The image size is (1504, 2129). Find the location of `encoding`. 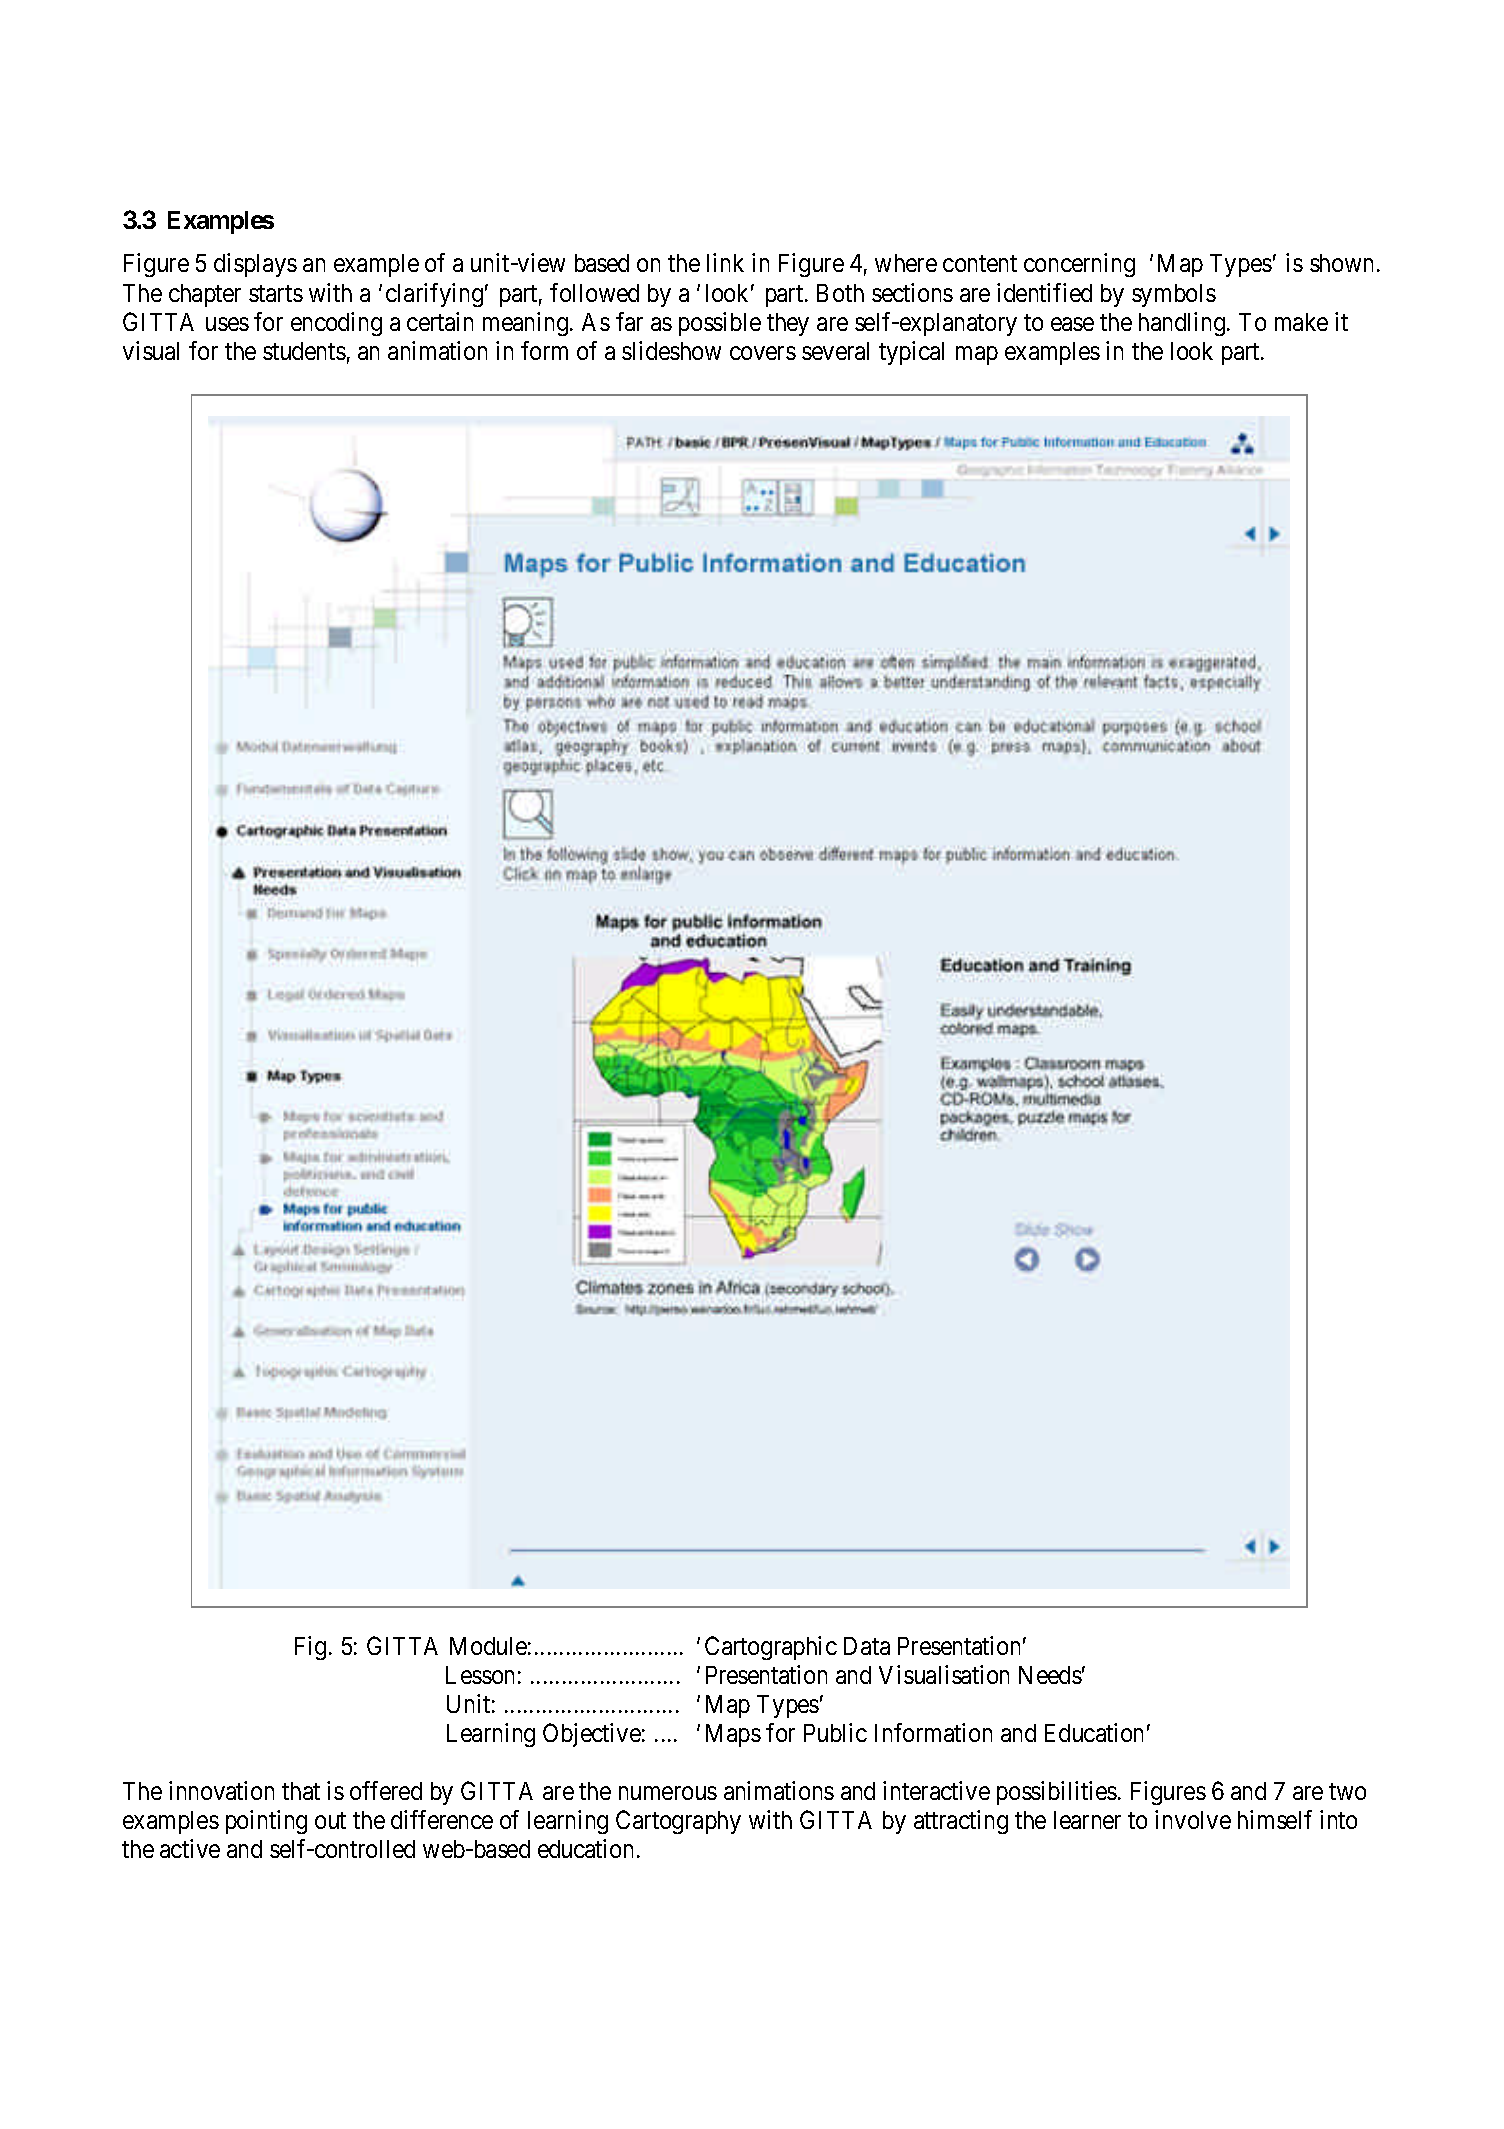

encoding is located at coordinates (336, 324).
